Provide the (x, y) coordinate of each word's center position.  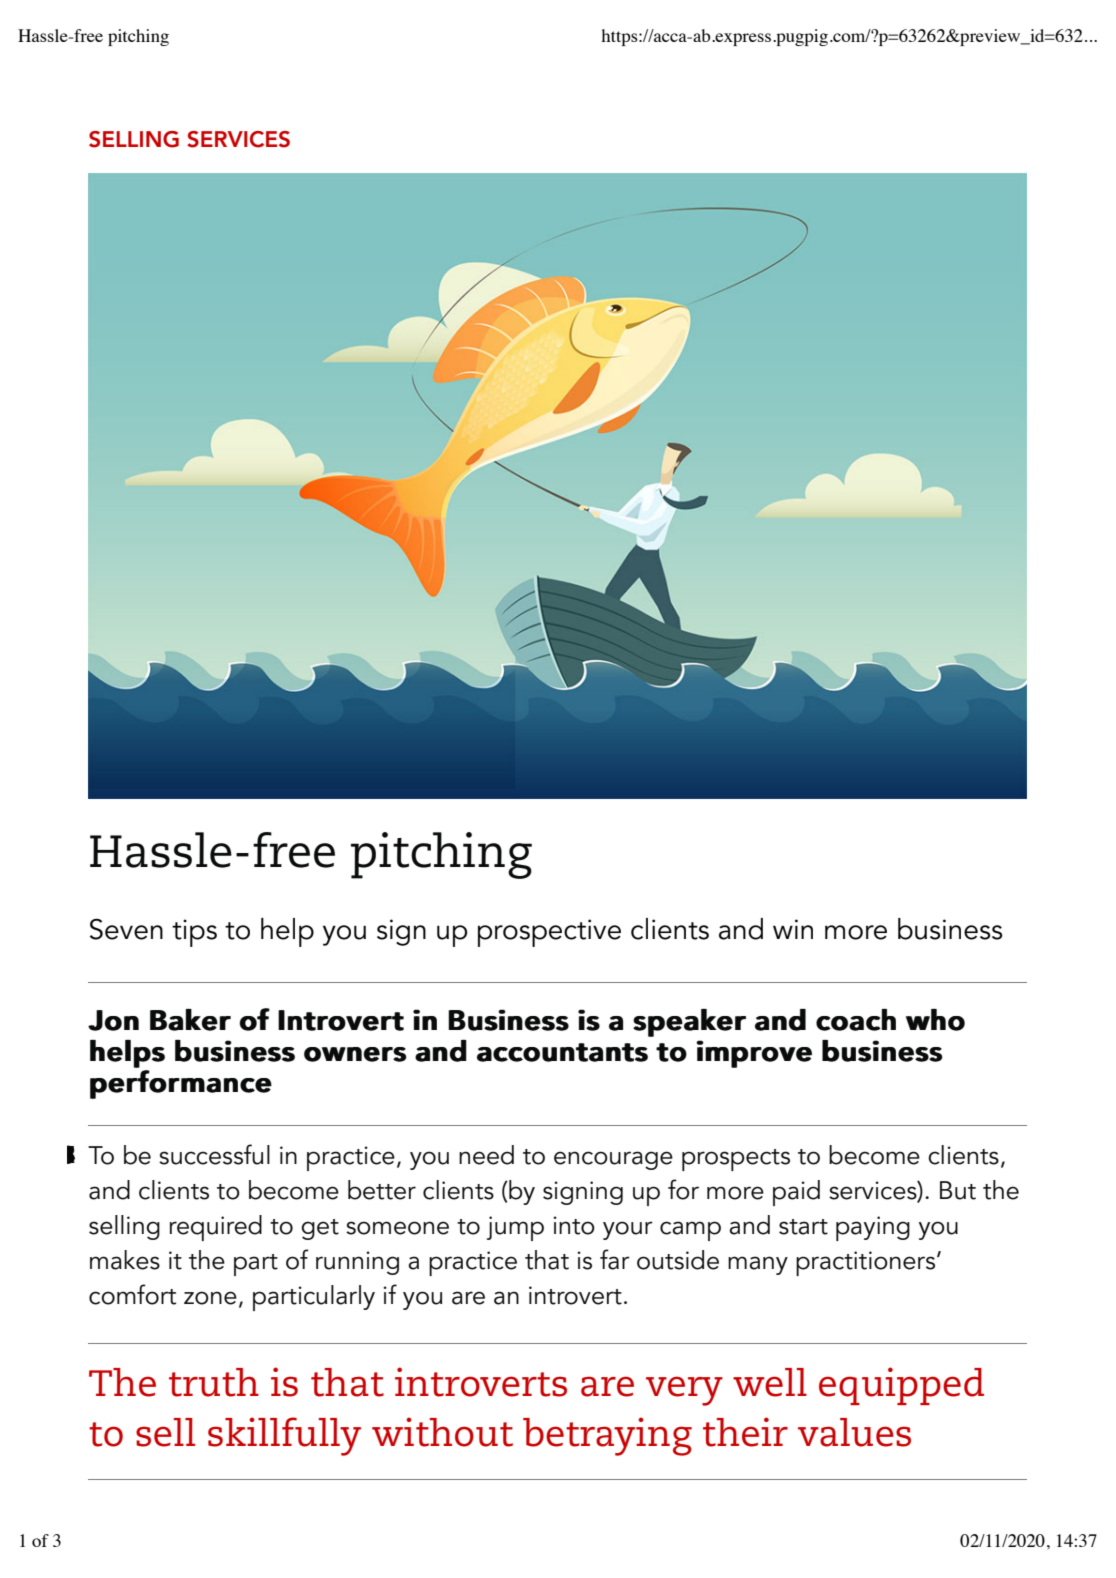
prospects (736, 1160)
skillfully (284, 1436)
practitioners (865, 1263)
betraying (607, 1436)
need (486, 1155)
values (854, 1432)
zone (210, 1298)
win (793, 929)
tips (194, 933)
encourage (613, 1160)
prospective (549, 933)
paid (796, 1193)
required (216, 1228)
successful (214, 1154)
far (615, 1259)
